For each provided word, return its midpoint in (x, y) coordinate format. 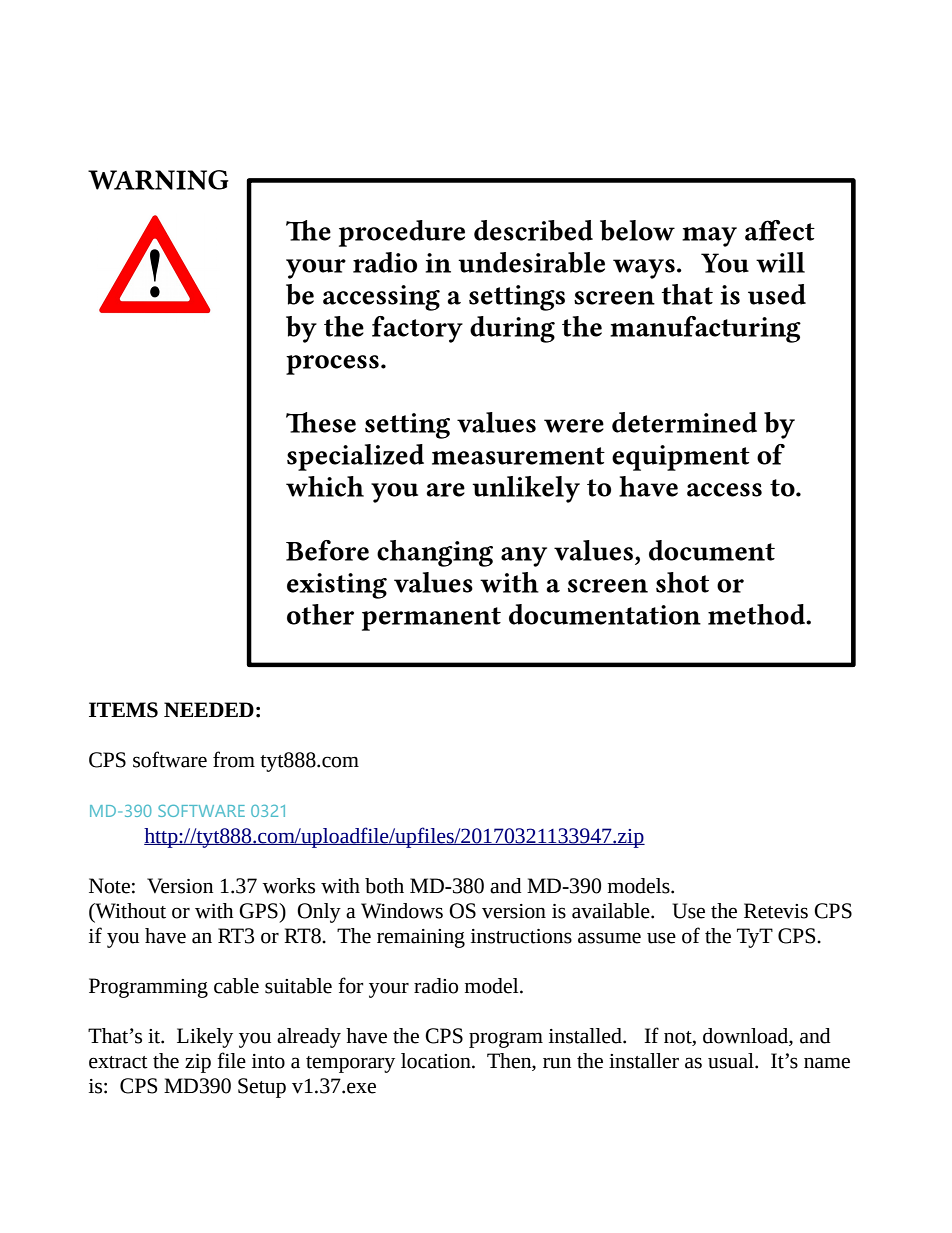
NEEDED (209, 709)
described (533, 230)
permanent (431, 619)
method (758, 614)
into (268, 1061)
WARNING (158, 180)
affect (780, 230)
